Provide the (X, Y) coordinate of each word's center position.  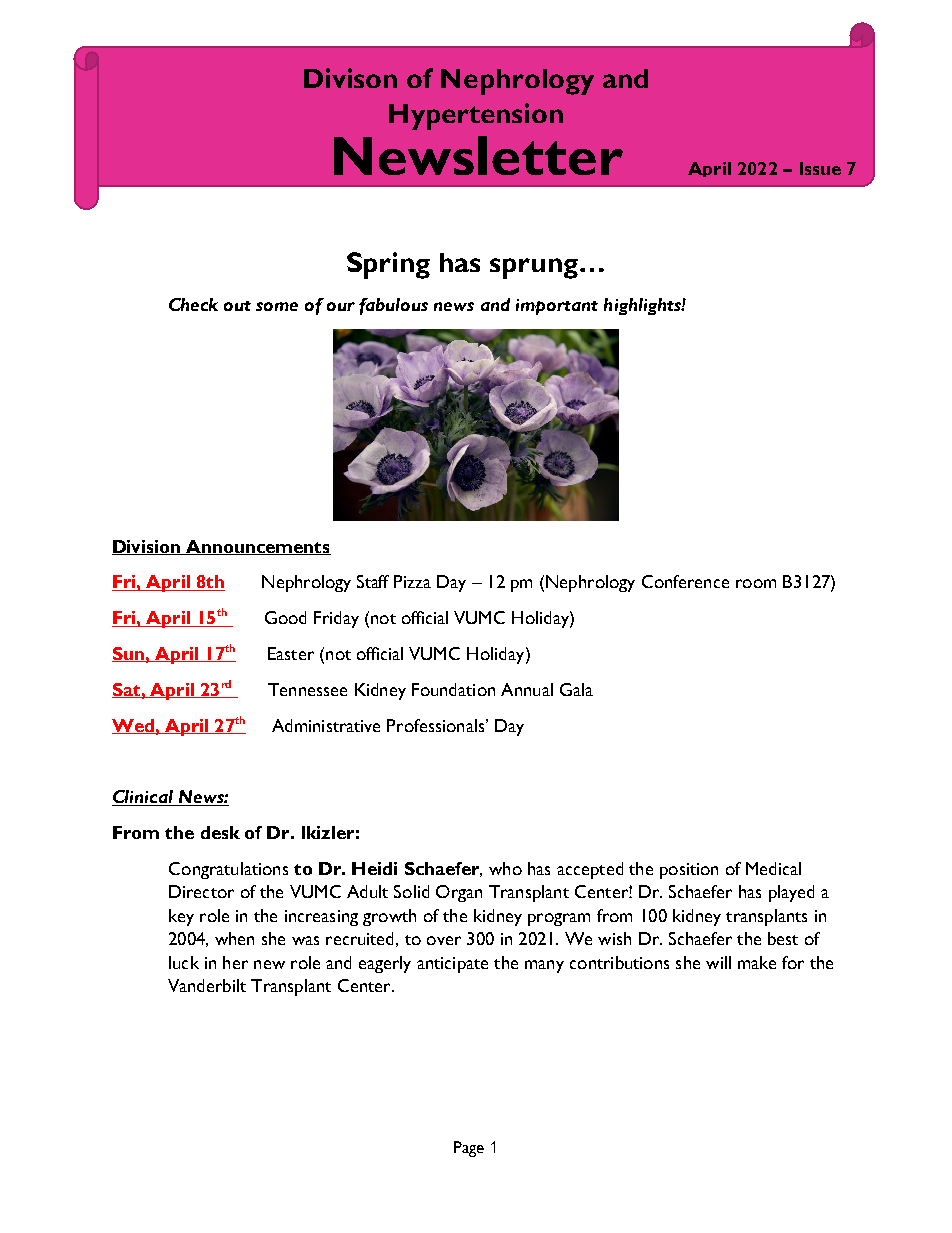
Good (285, 617)
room (756, 583)
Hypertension (476, 116)
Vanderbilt (207, 985)
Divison (350, 78)
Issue (820, 168)
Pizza (412, 581)
